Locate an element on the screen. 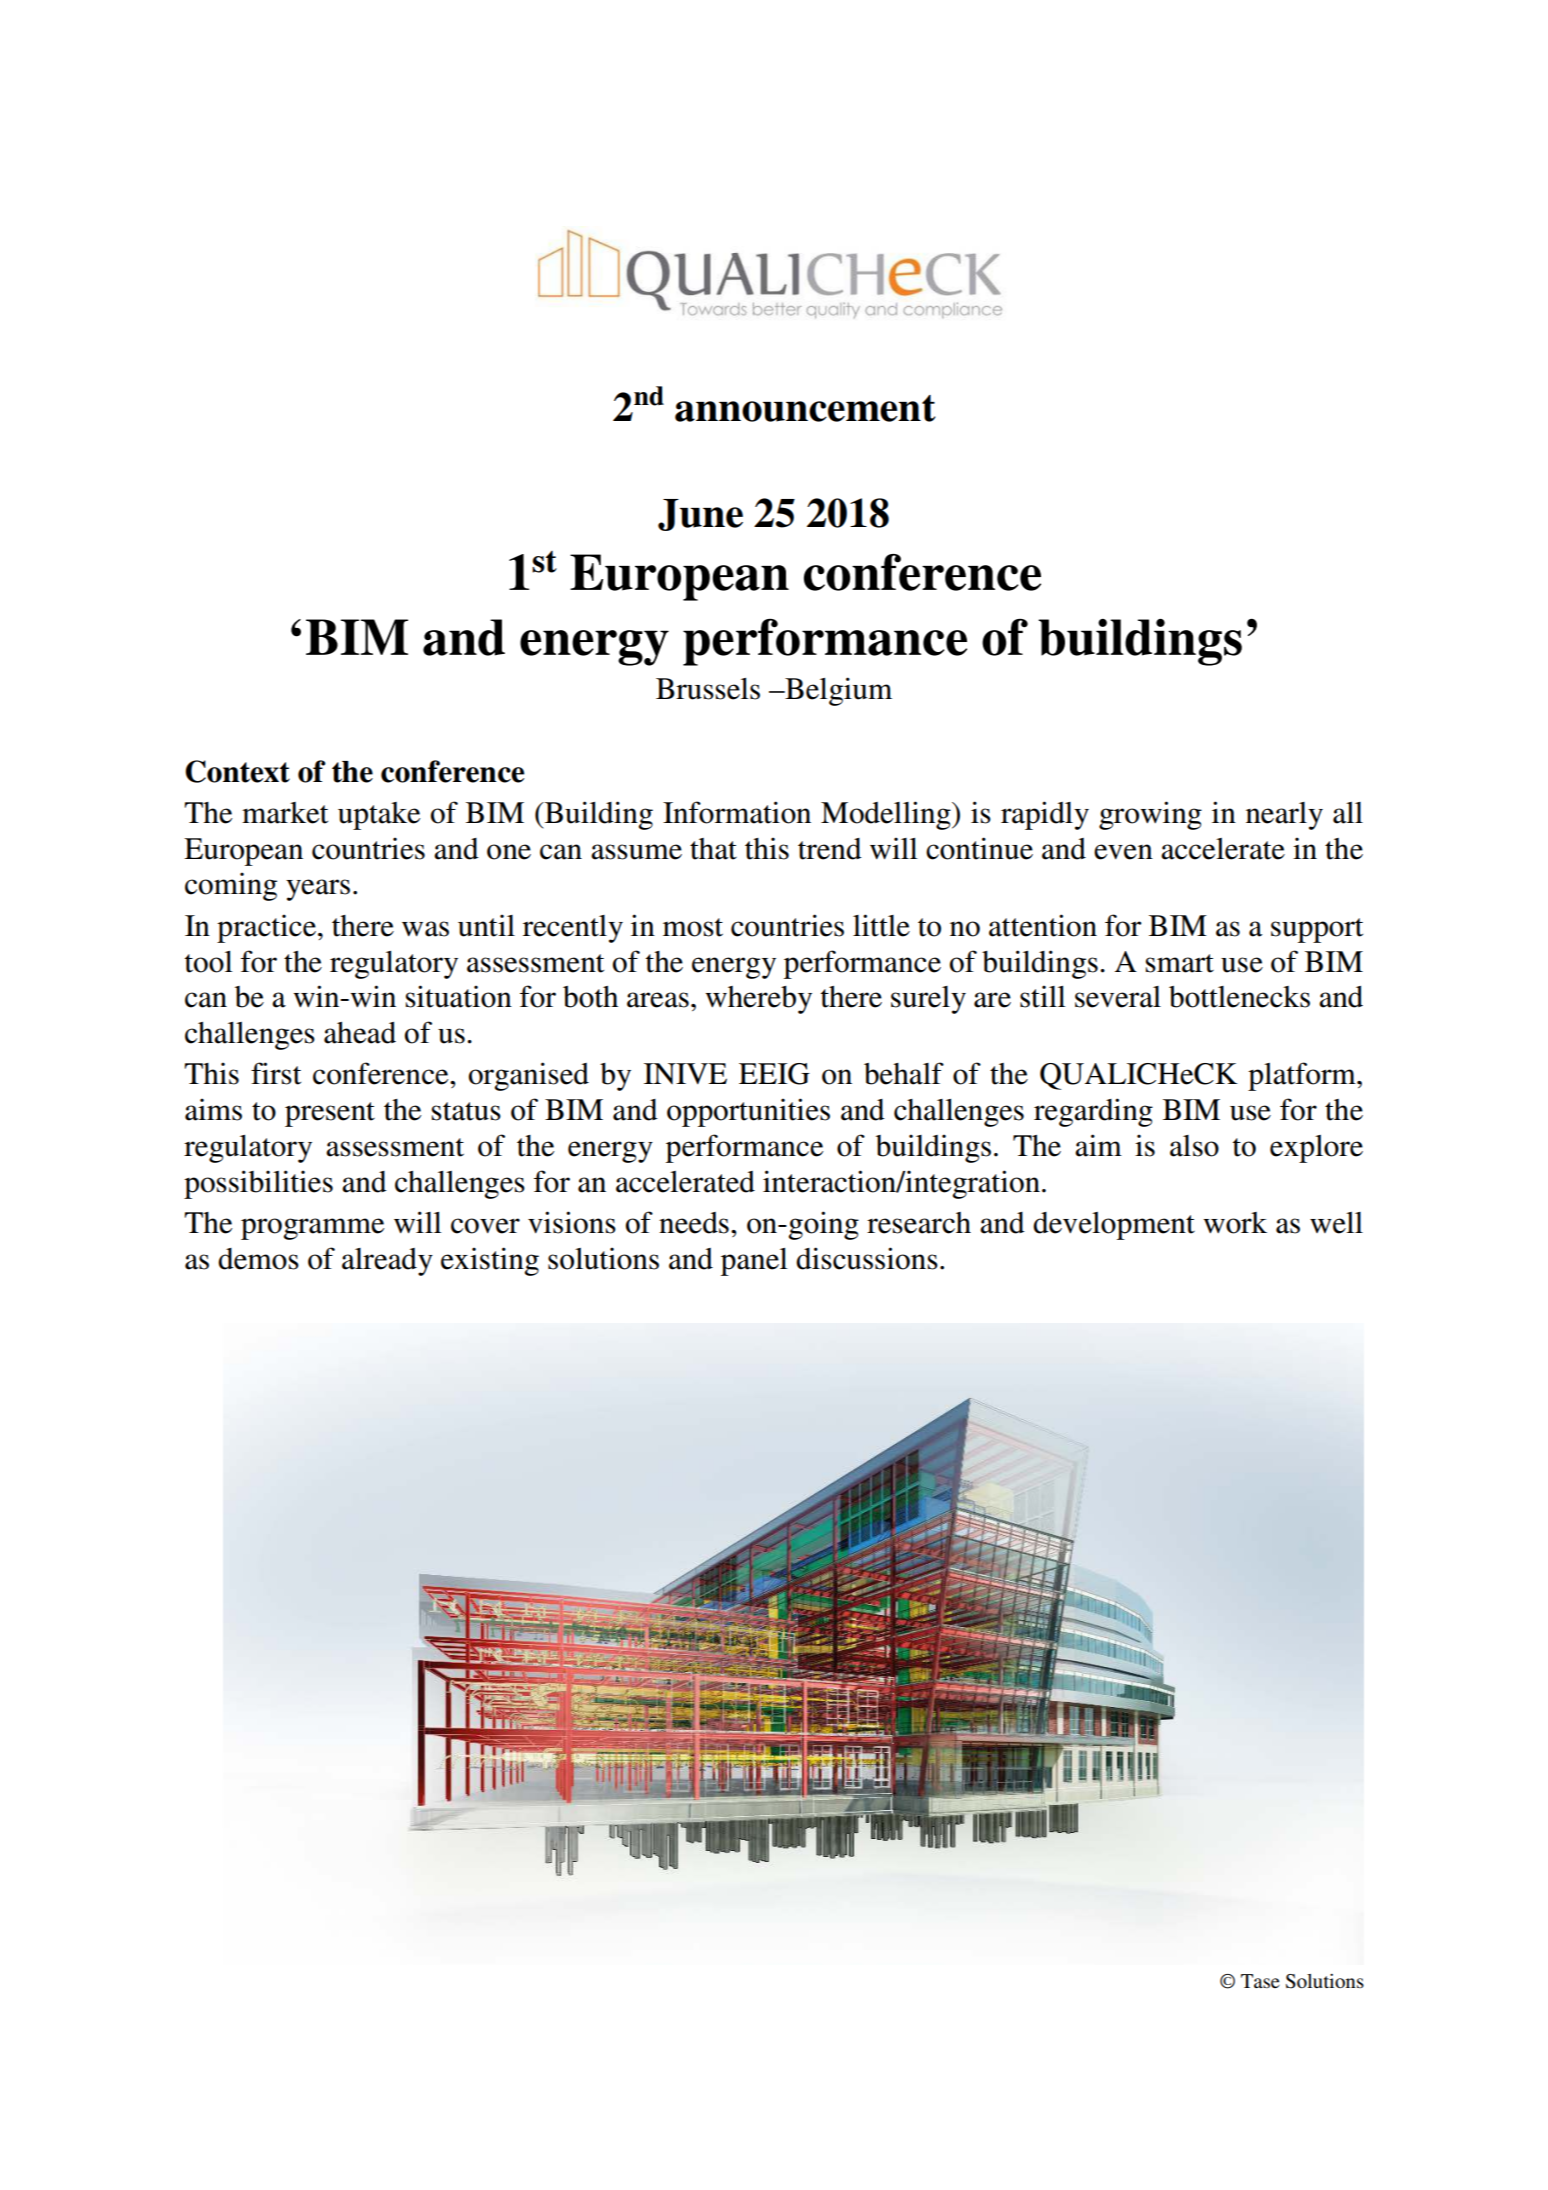 The width and height of the screenshot is (1548, 2190). June is located at coordinates (700, 515).
